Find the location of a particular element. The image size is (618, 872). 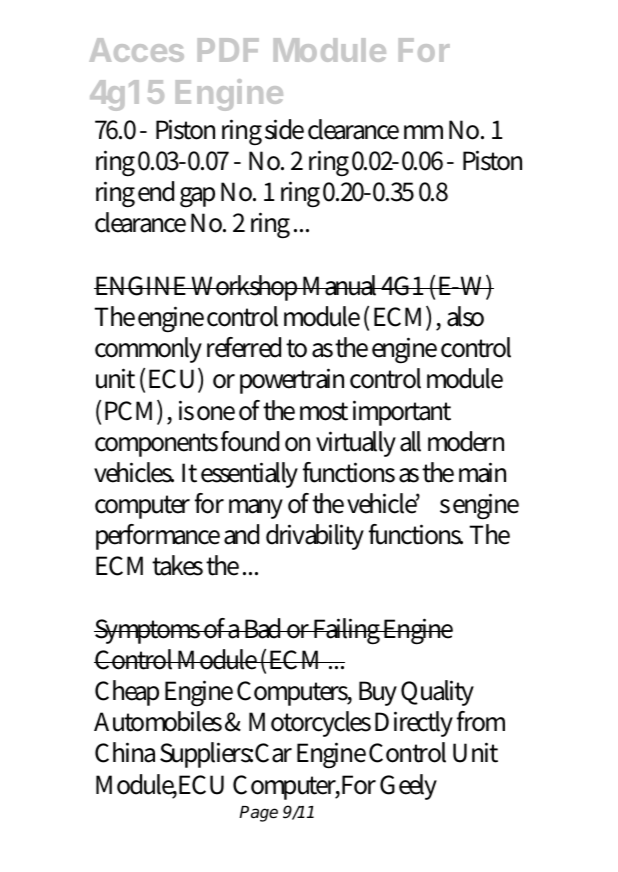

takes is located at coordinates (177, 565).
